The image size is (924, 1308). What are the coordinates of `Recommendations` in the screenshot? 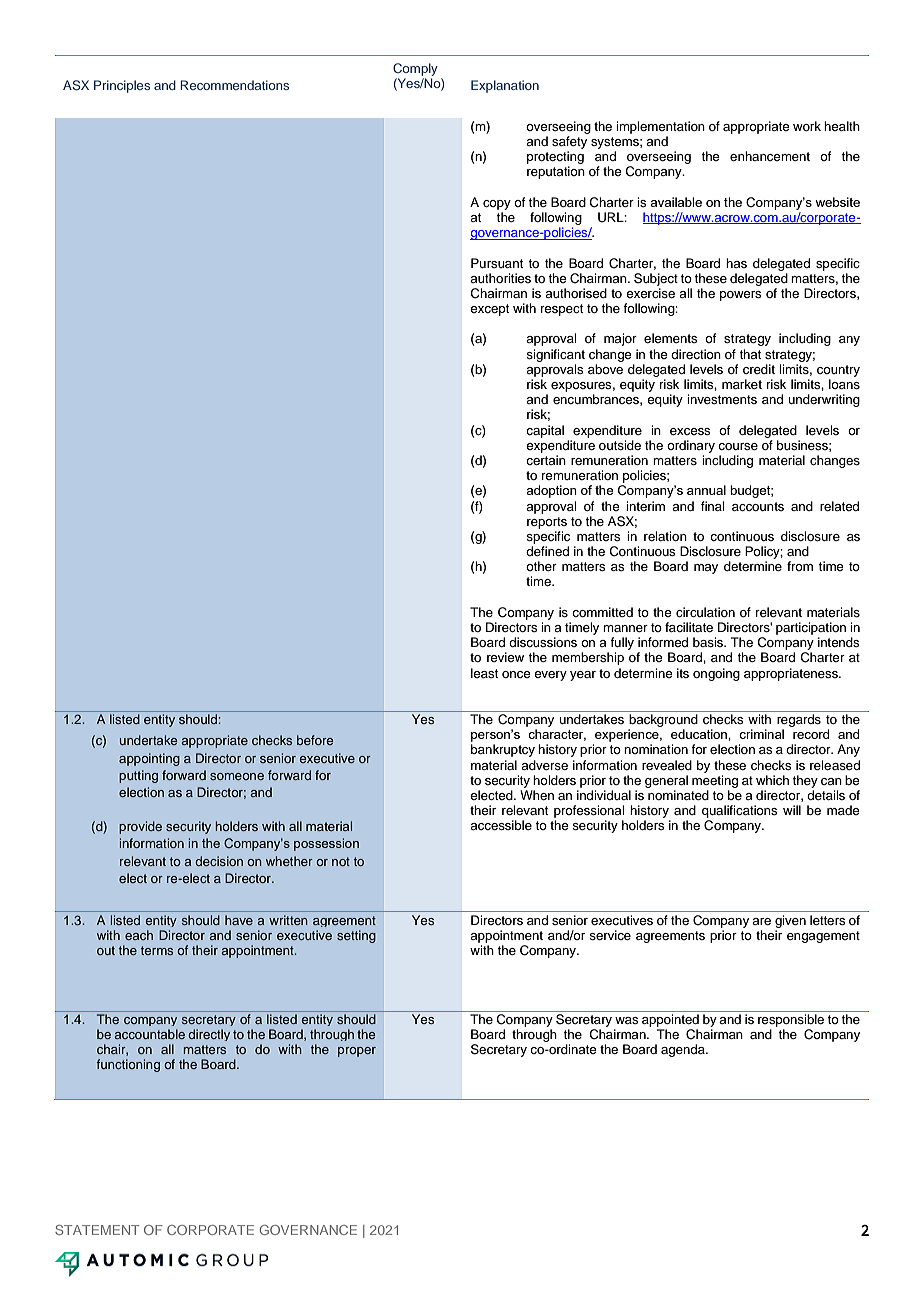 It's located at (234, 85).
